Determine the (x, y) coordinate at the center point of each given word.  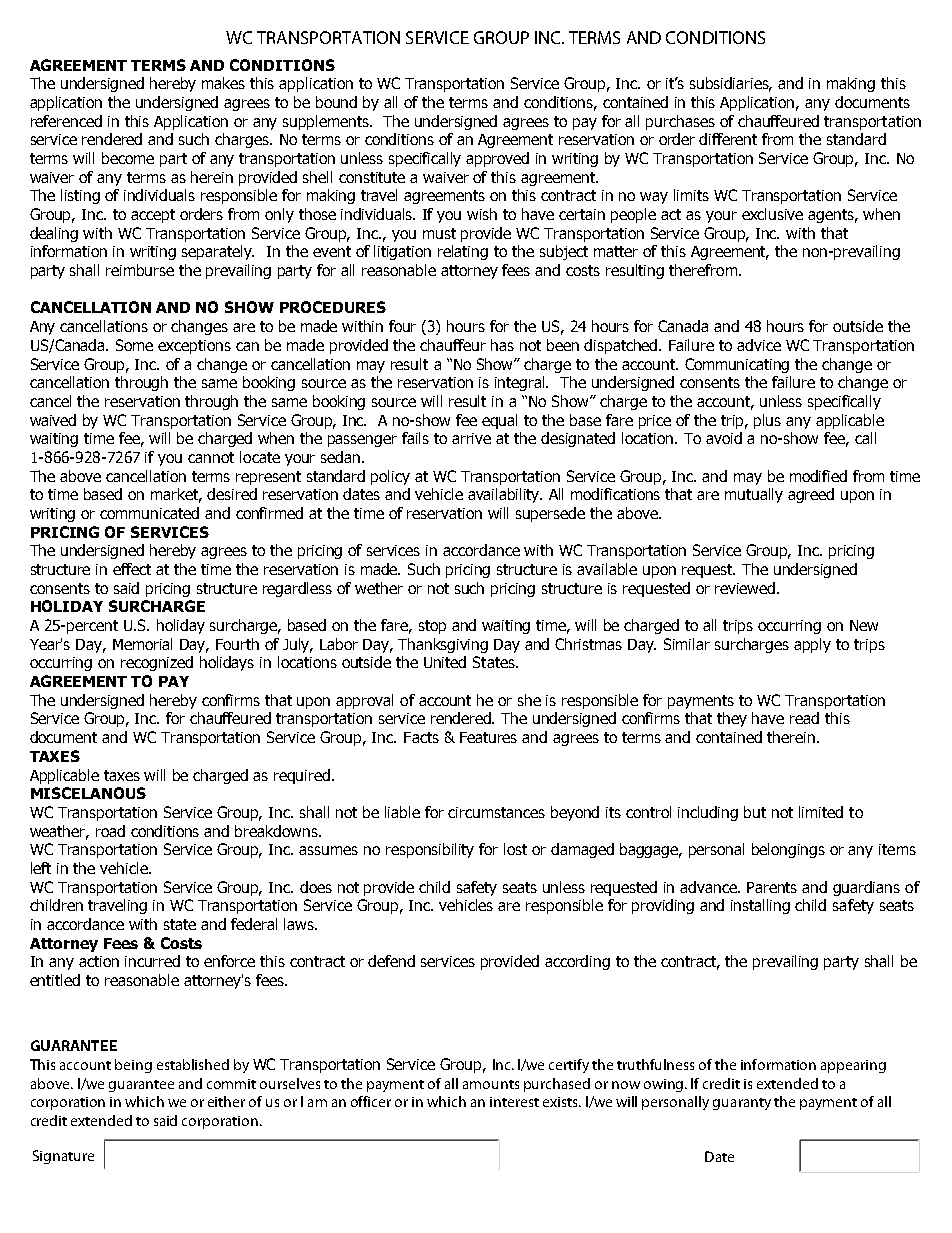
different (728, 139)
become (128, 158)
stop (432, 627)
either (226, 1101)
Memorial (142, 644)
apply (812, 645)
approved (497, 159)
